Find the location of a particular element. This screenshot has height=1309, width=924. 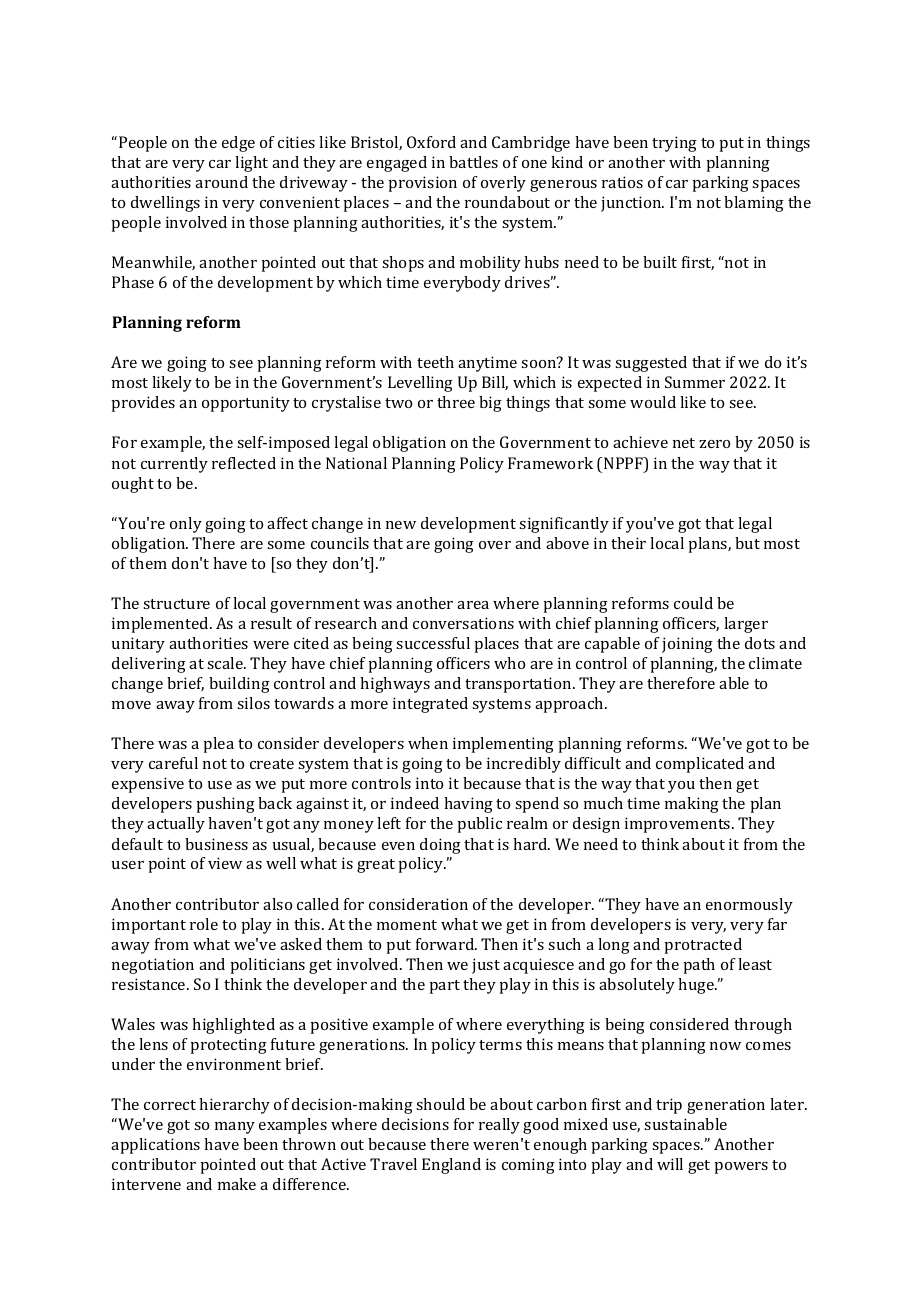

zero is located at coordinates (714, 444).
